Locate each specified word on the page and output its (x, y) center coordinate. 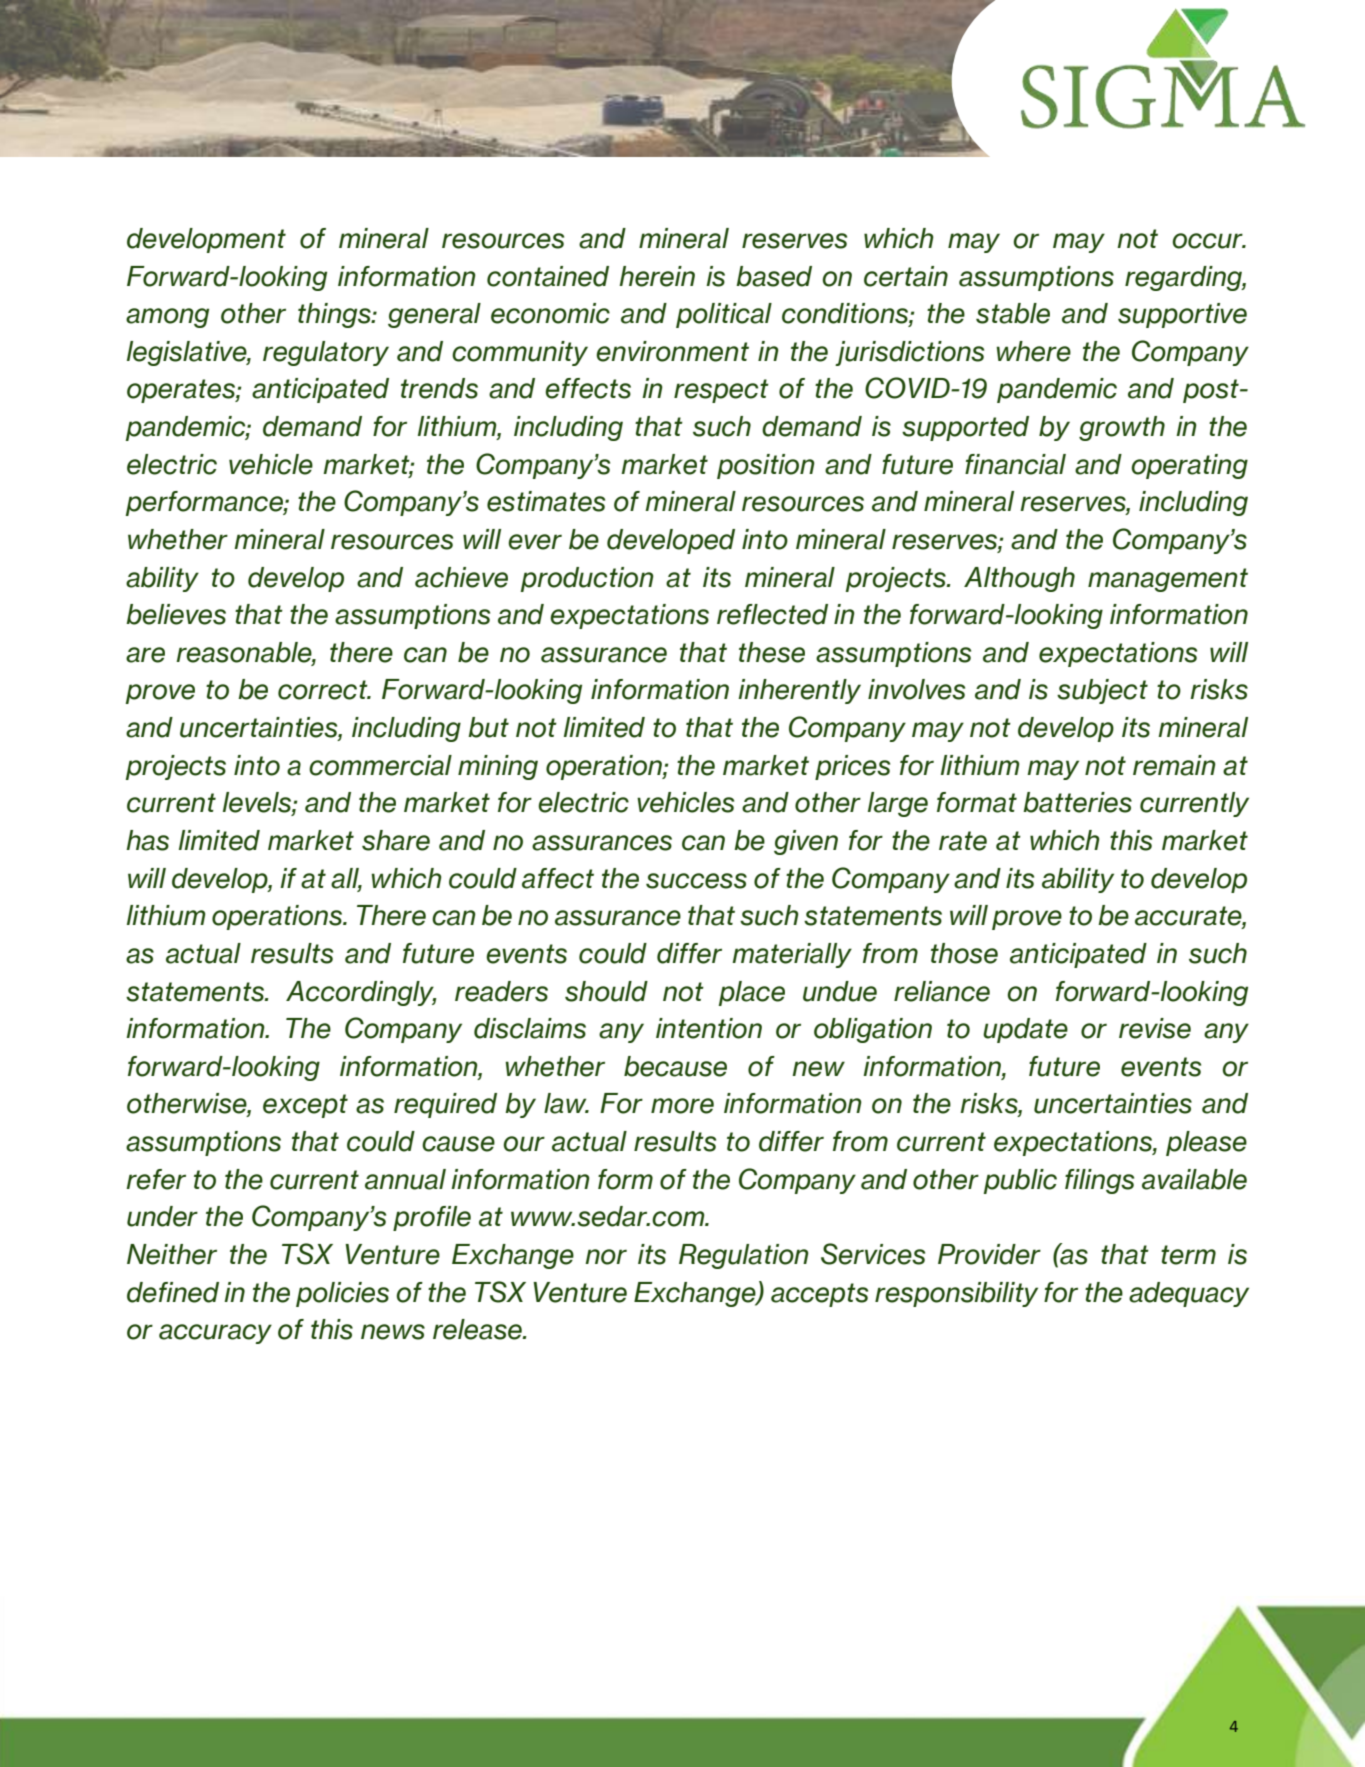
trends (439, 388)
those (964, 953)
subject (1102, 691)
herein (657, 276)
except (305, 1106)
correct (324, 690)
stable (1013, 313)
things (335, 315)
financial (1015, 464)
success (696, 881)
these (772, 652)
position (766, 466)
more (682, 1106)
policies (342, 1294)
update (1025, 1030)
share (396, 840)
